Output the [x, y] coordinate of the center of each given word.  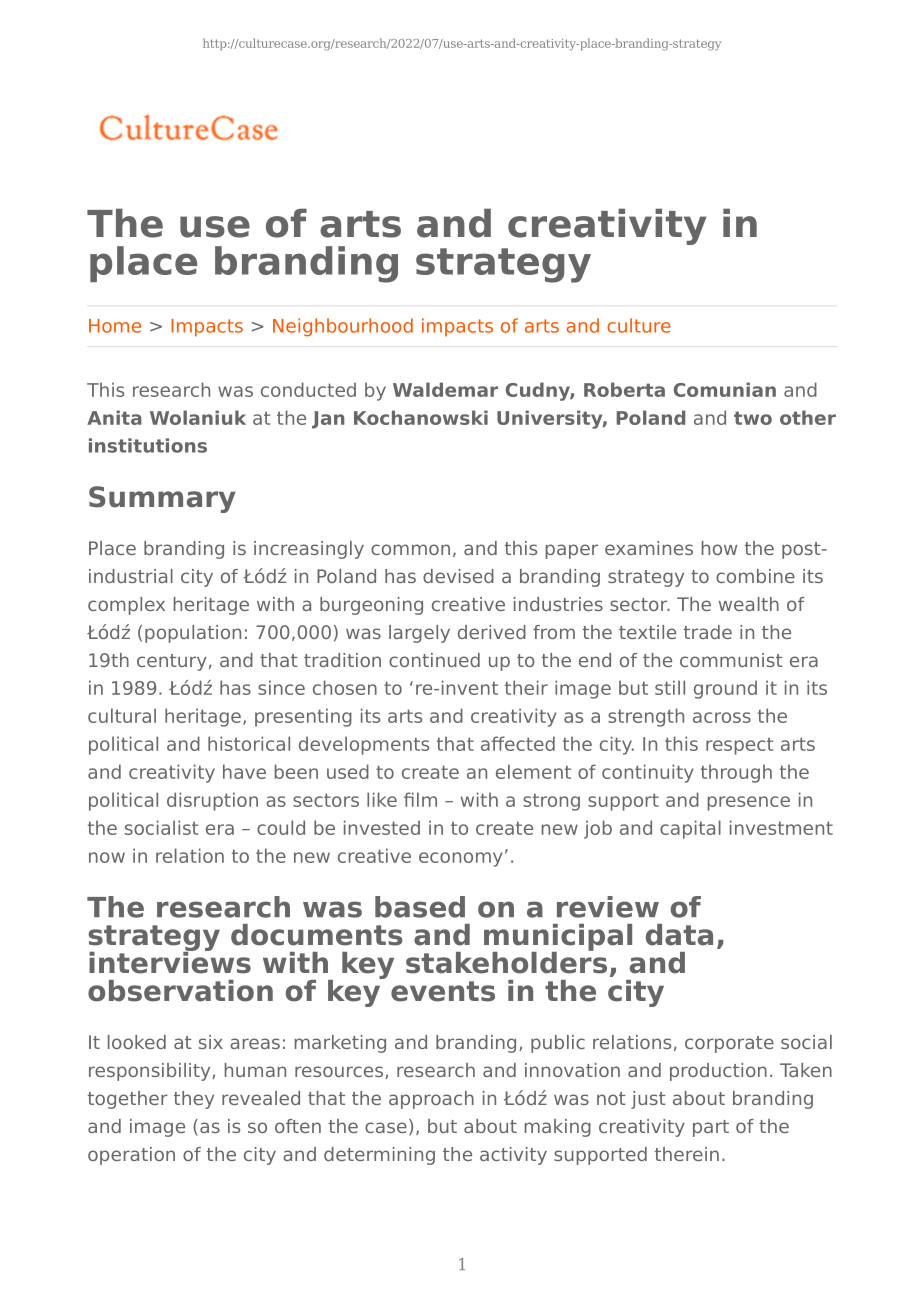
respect [739, 746]
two [753, 418]
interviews [170, 961]
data [679, 935]
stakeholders [506, 961]
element [533, 771]
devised [458, 576]
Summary [162, 499]
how [719, 548]
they [194, 1100]
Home [115, 326]
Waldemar [445, 389]
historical [249, 743]
